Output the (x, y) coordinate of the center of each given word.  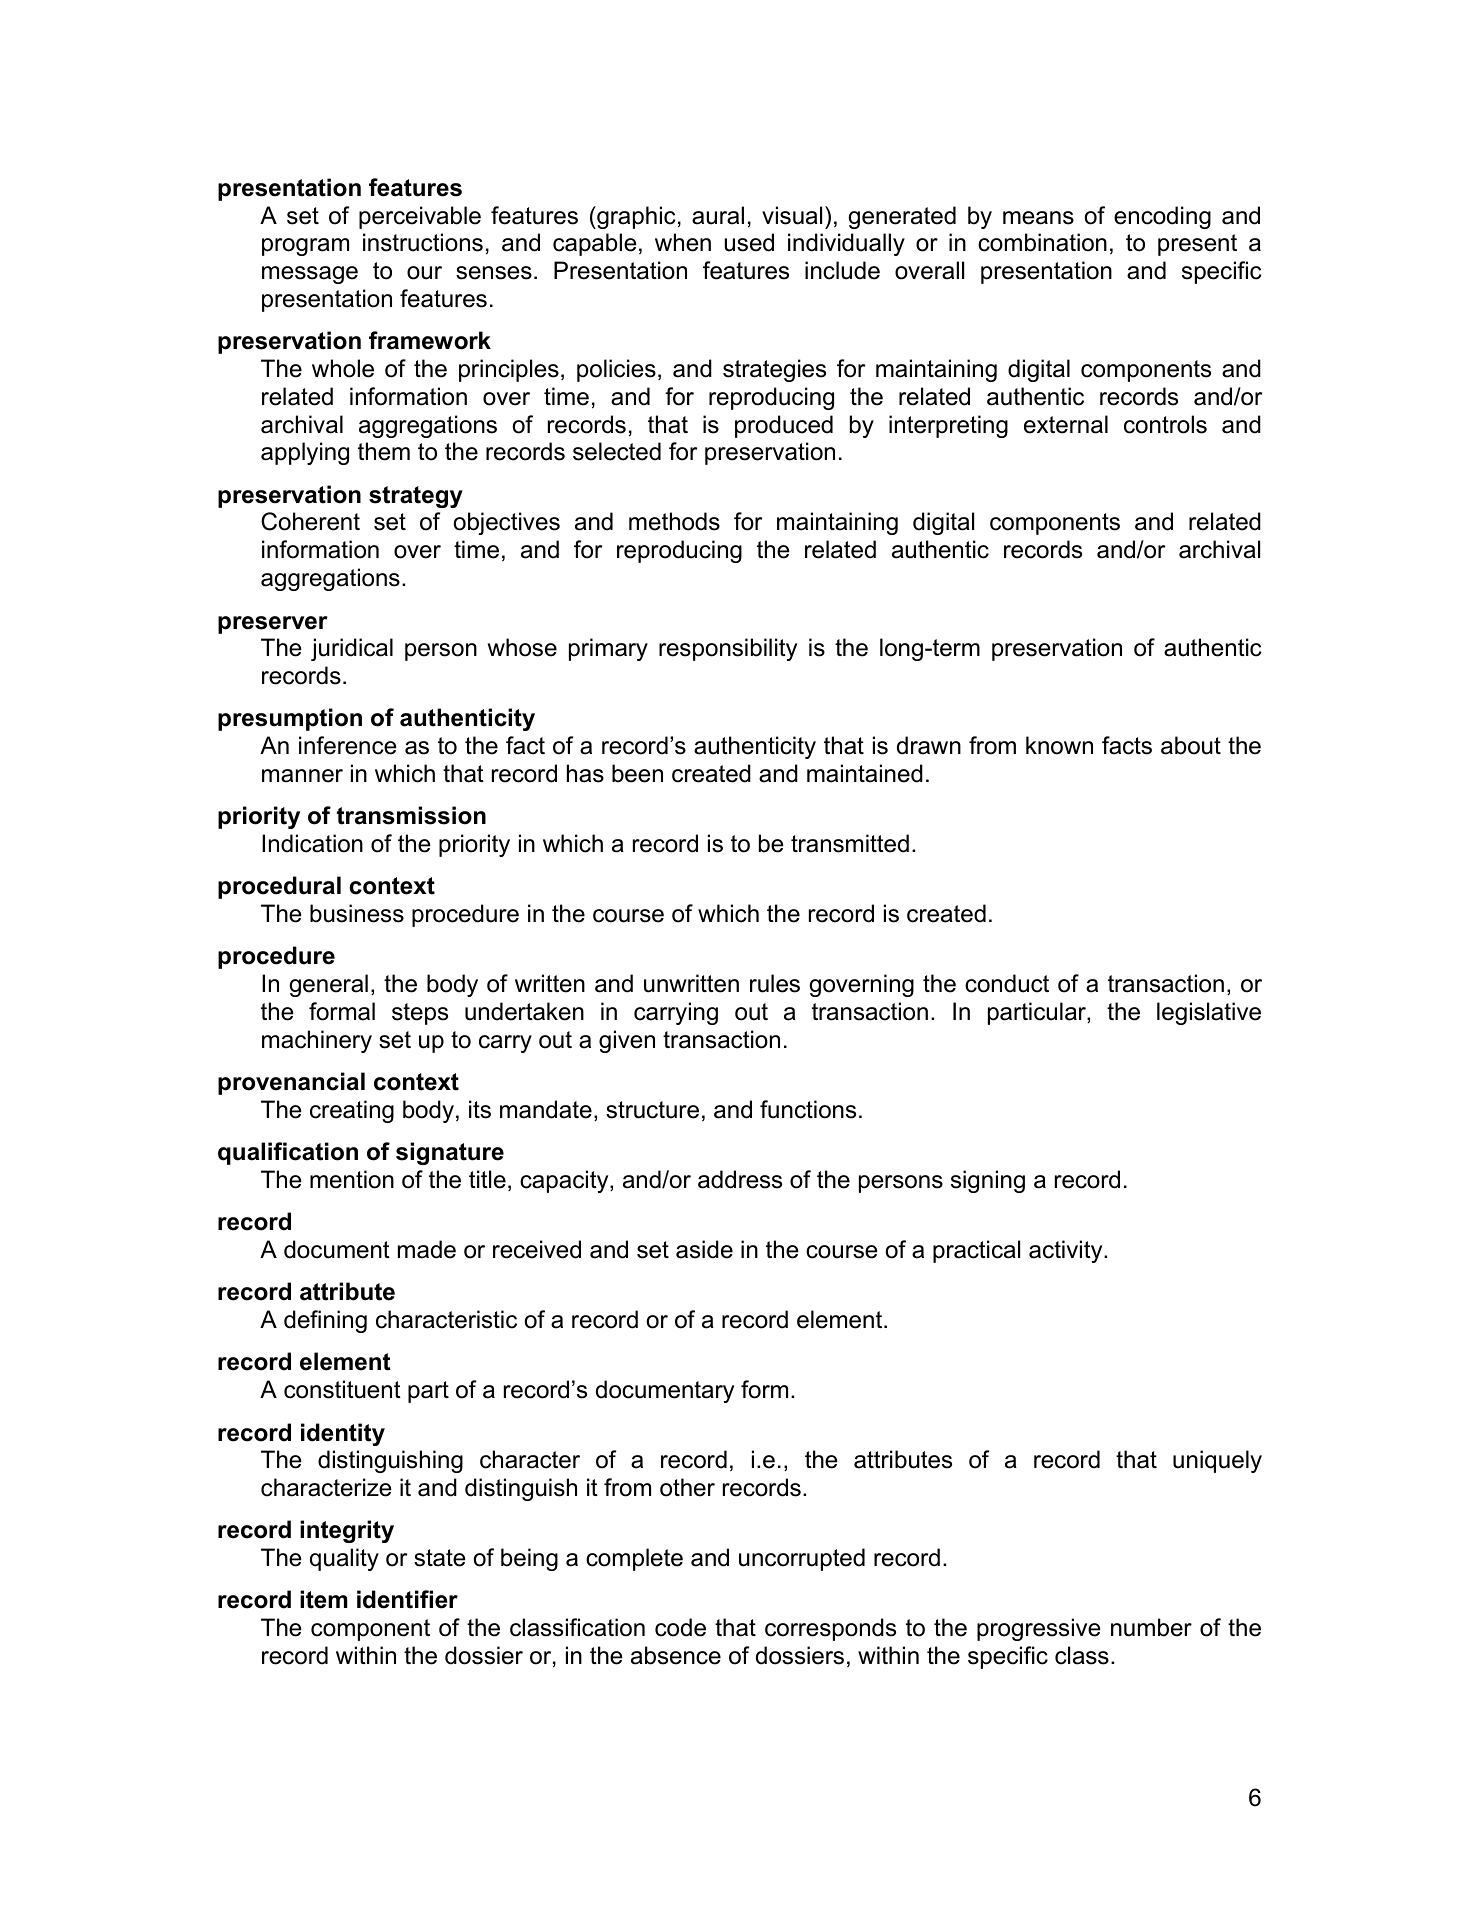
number (1151, 1627)
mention (352, 1179)
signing (988, 1181)
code (680, 1627)
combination (1042, 242)
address (740, 1179)
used (749, 242)
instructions (423, 242)
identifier (407, 1599)
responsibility (728, 649)
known (1059, 745)
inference (348, 745)
